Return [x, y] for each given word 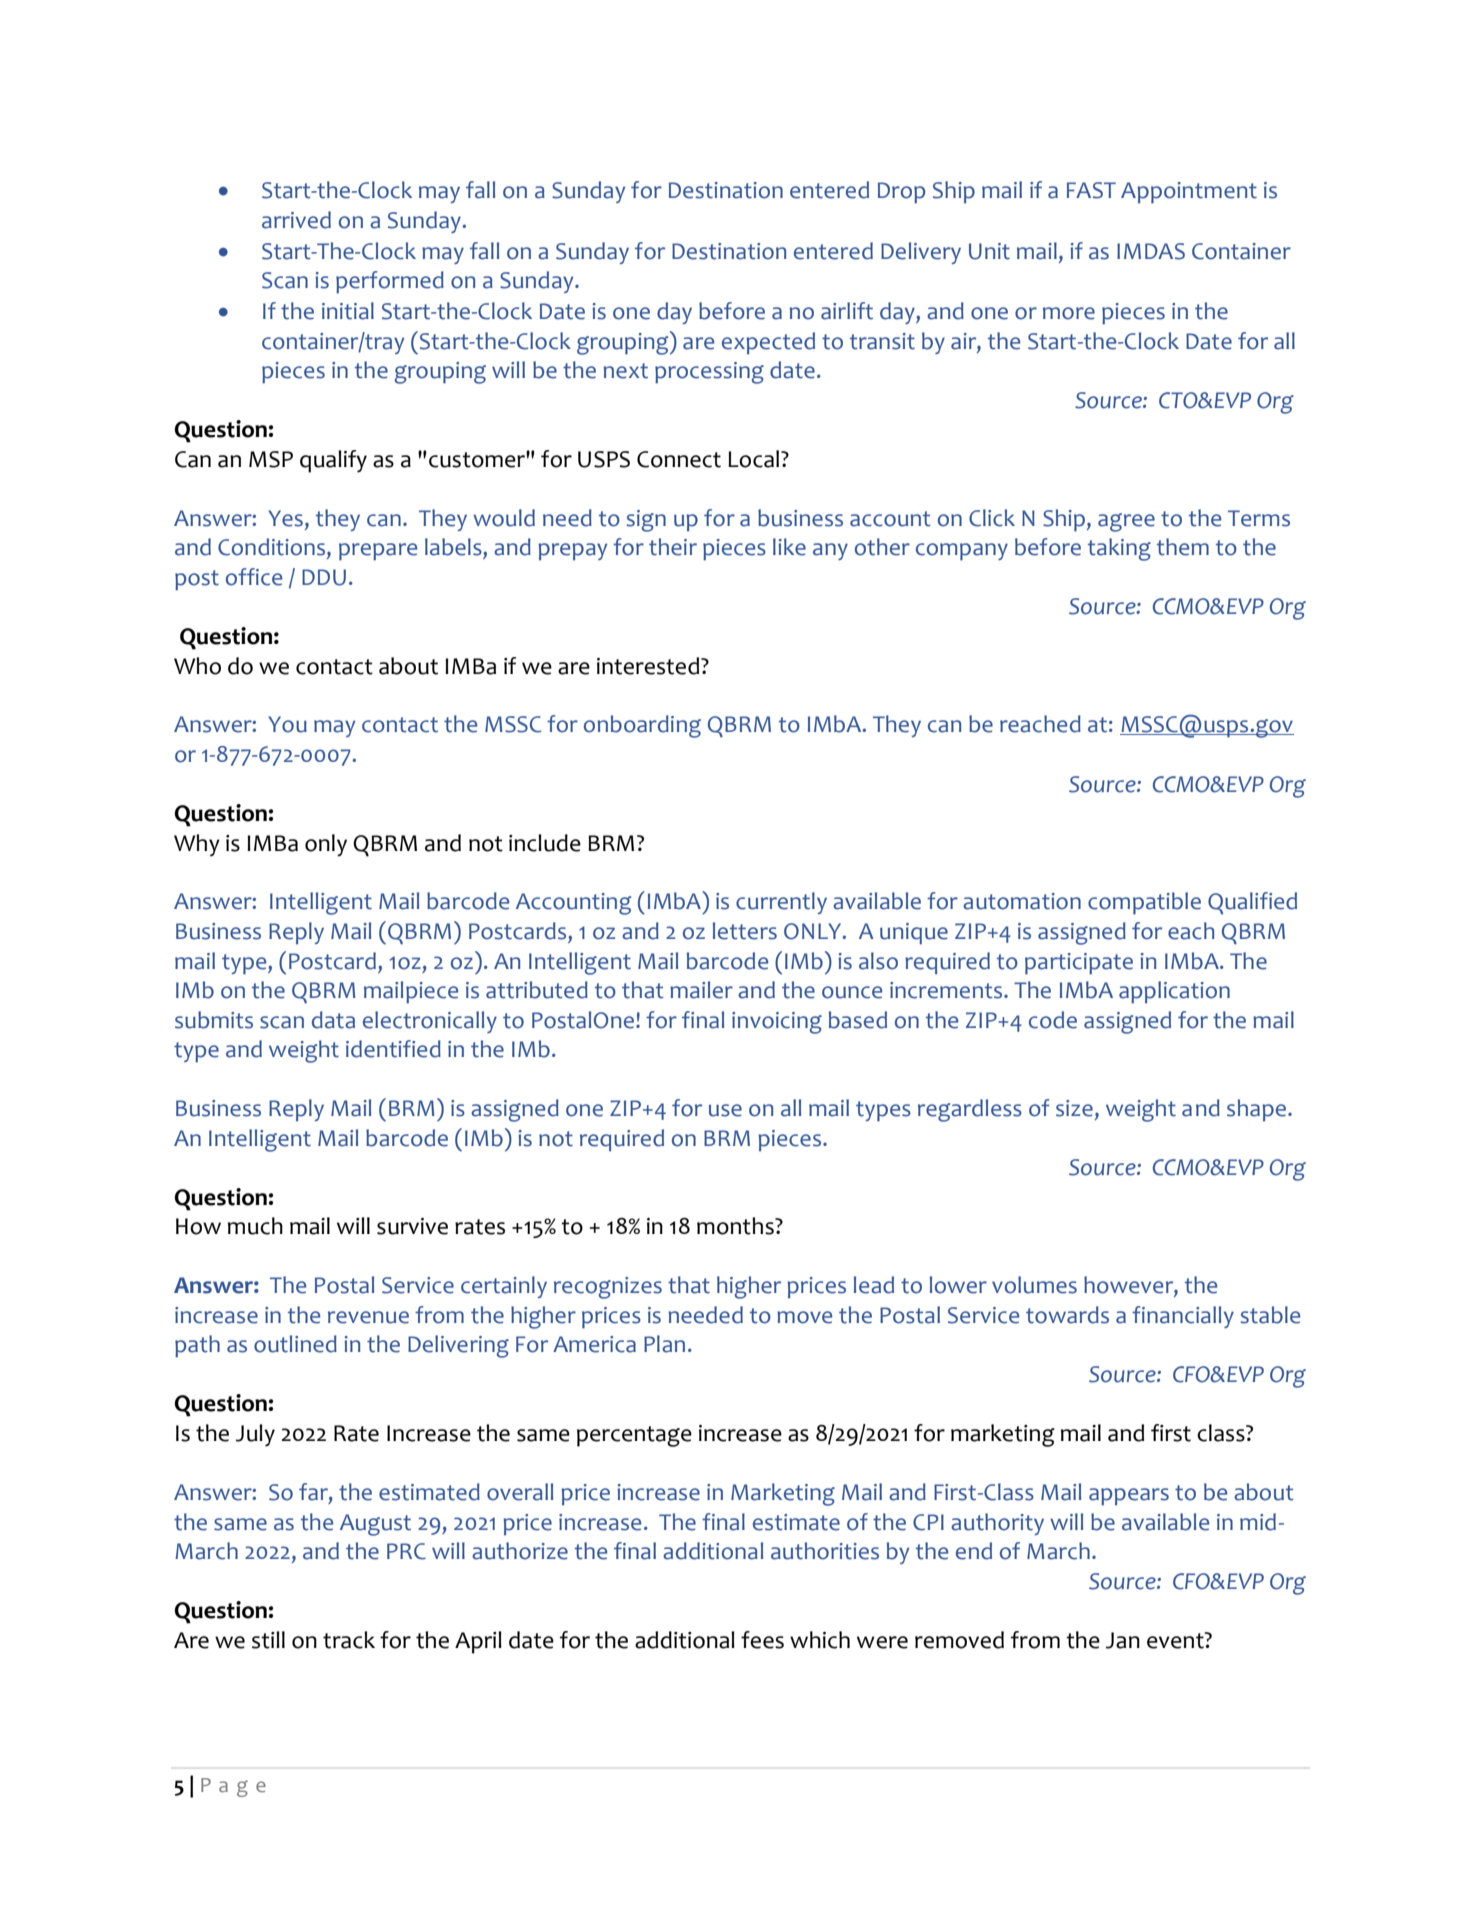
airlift [847, 311]
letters [745, 931]
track [349, 1640]
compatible [1144, 903]
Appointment [1189, 193]
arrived [296, 220]
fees [762, 1640]
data [333, 1020]
